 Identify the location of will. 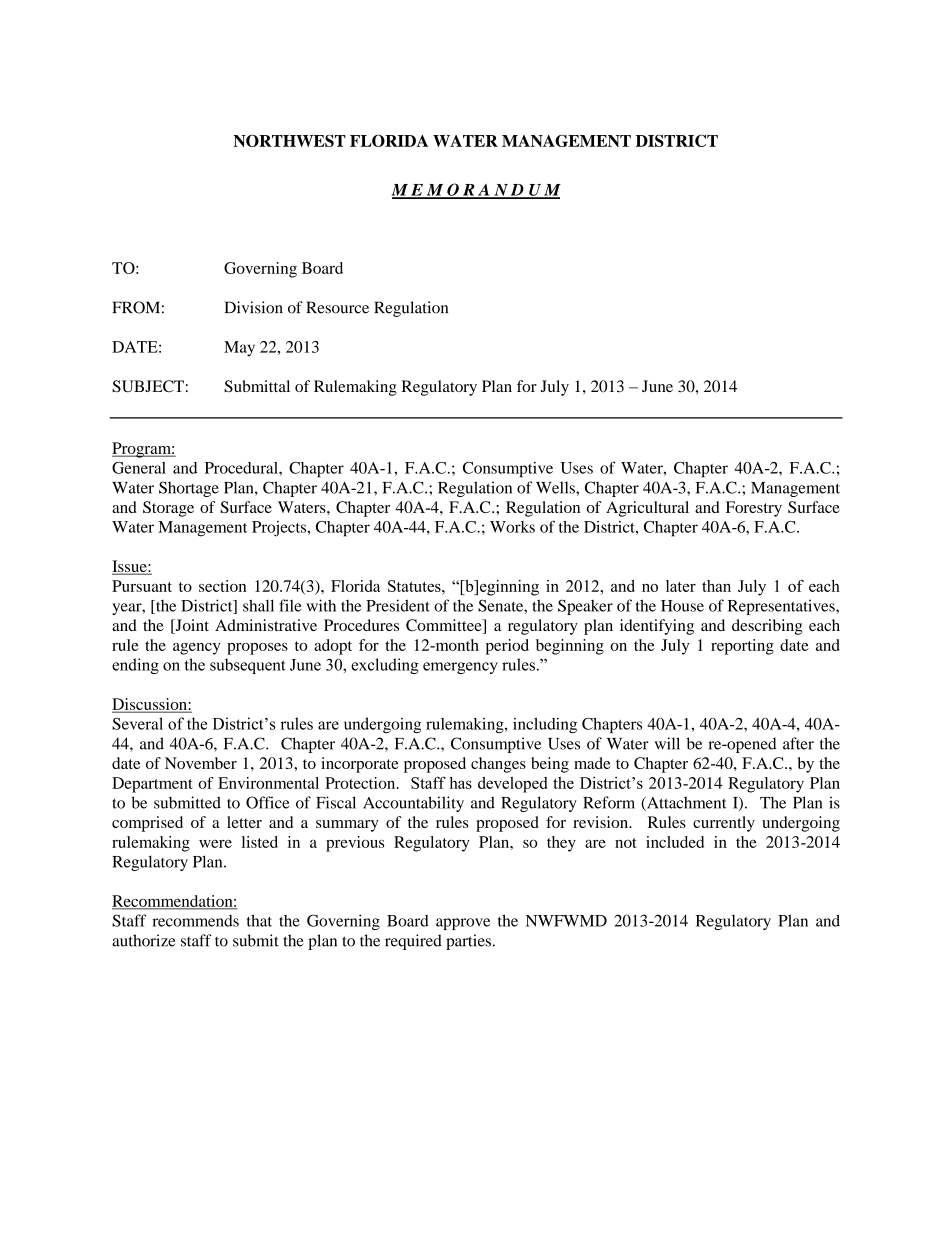
(667, 743).
